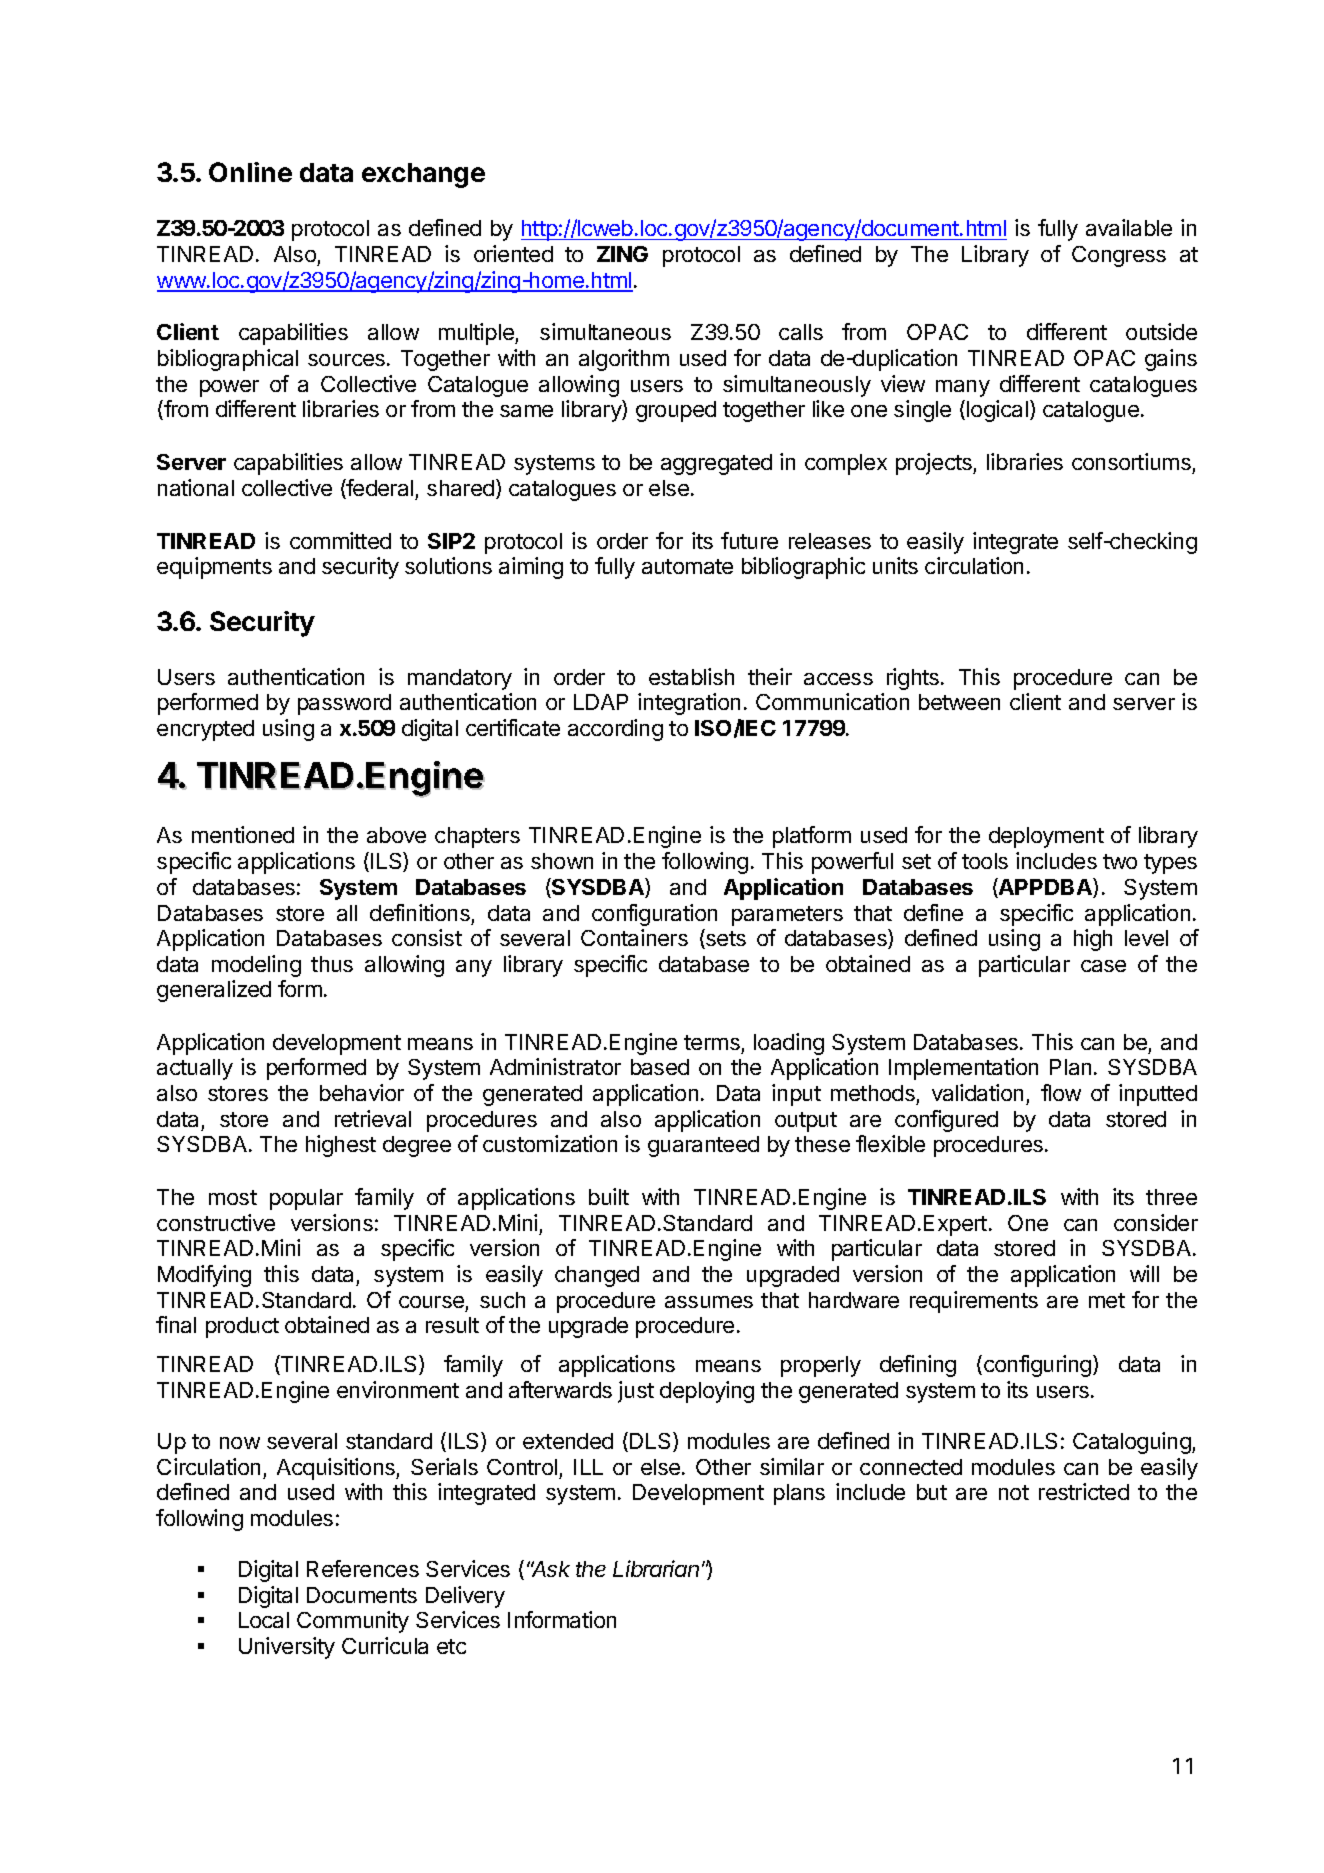 The width and height of the document is (1324, 1873). What do you see at coordinates (654, 915) in the document?
I see `configuration` at bounding box center [654, 915].
